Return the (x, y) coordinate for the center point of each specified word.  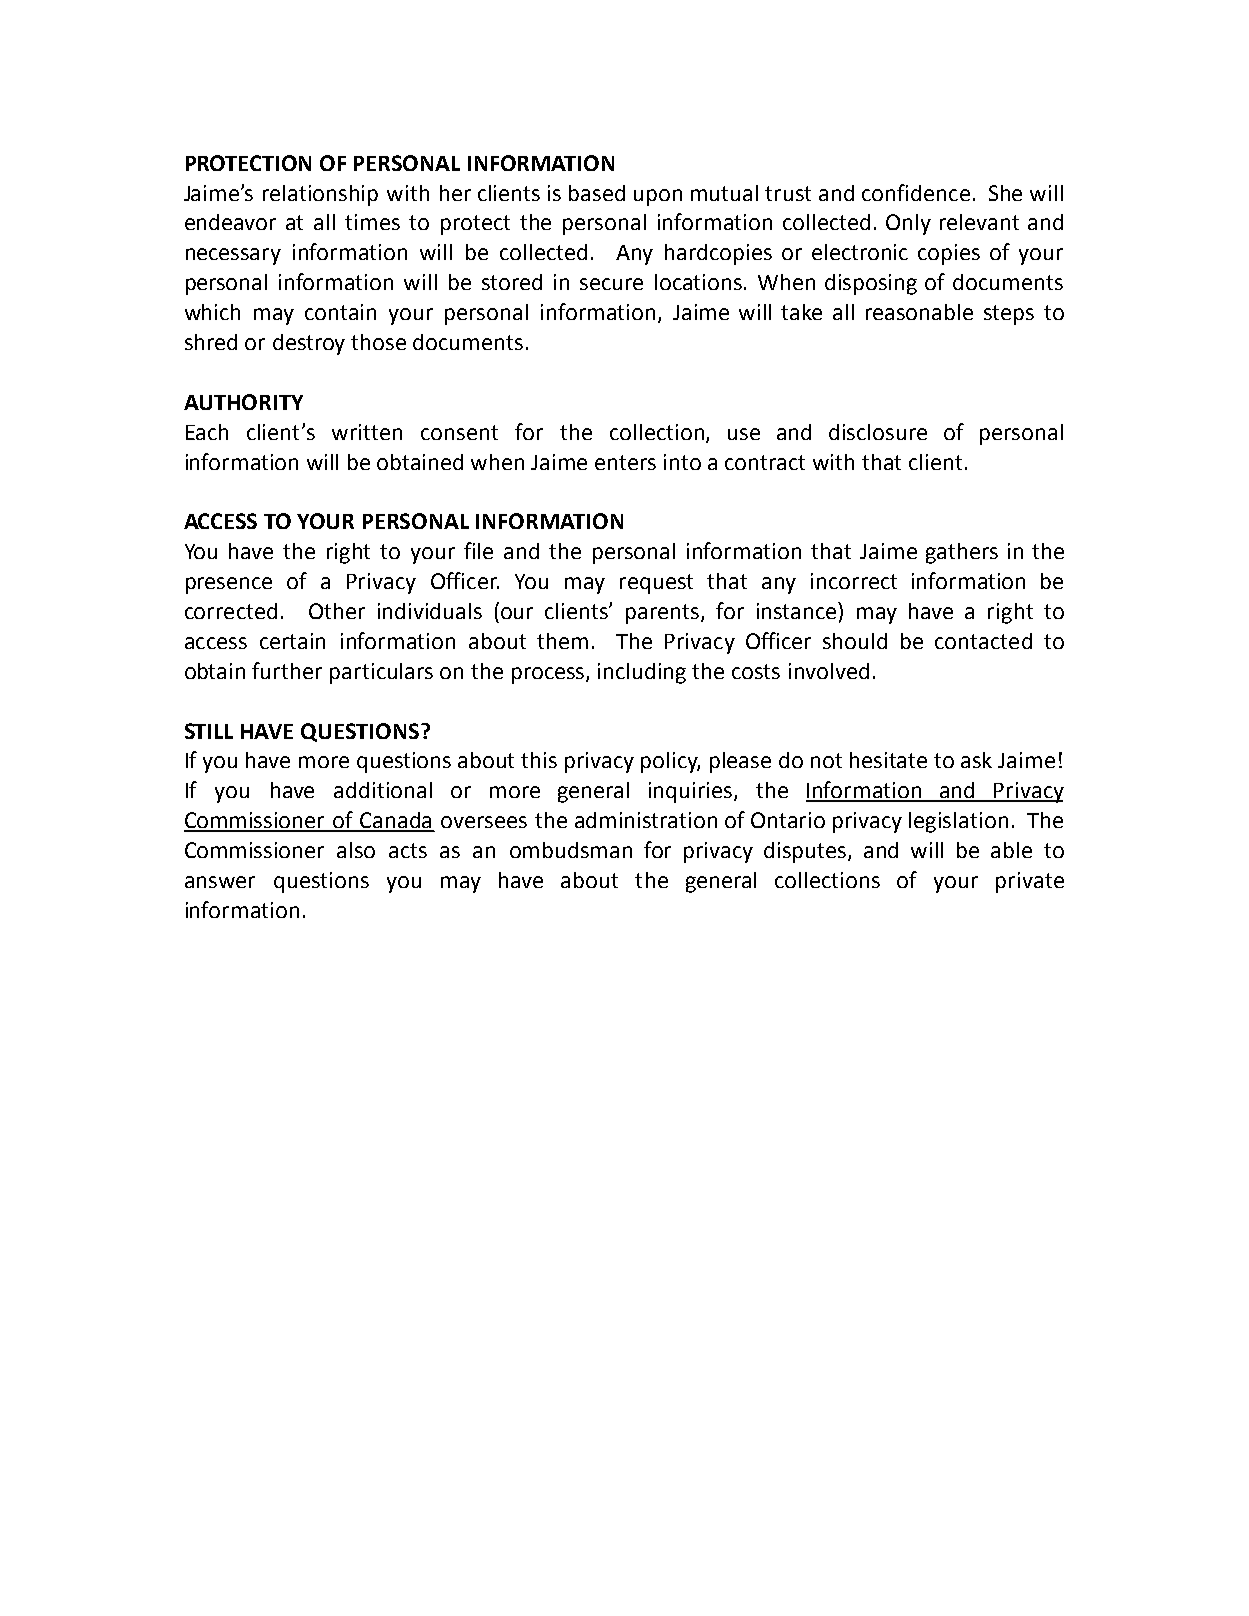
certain (292, 641)
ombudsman (571, 850)
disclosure (878, 432)
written (367, 432)
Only (908, 224)
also (356, 850)
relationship (320, 195)
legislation (958, 822)
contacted (983, 641)
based (597, 193)
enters (625, 462)
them (562, 641)
